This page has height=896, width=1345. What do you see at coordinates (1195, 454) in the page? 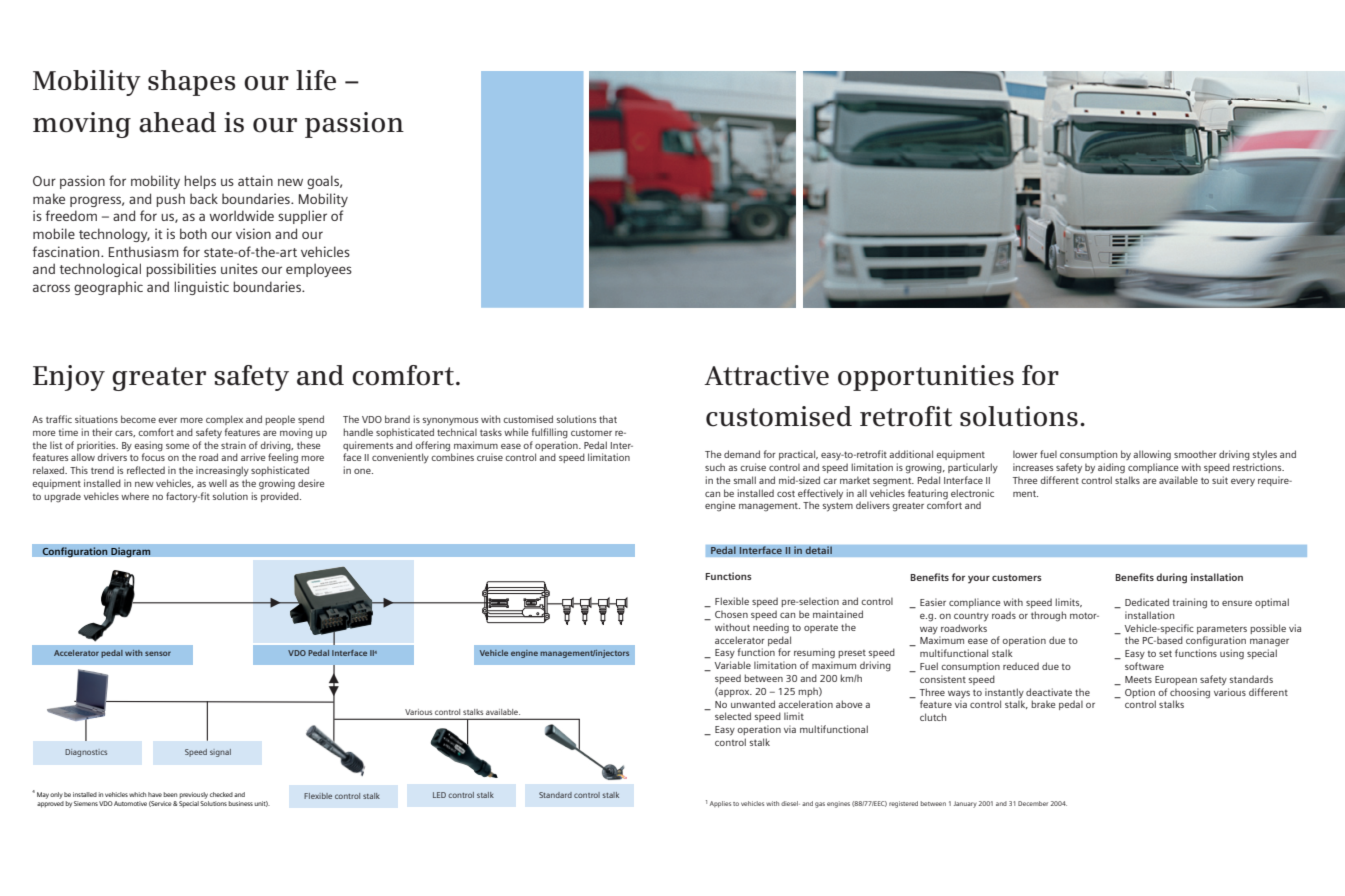
I see `smoother` at bounding box center [1195, 454].
